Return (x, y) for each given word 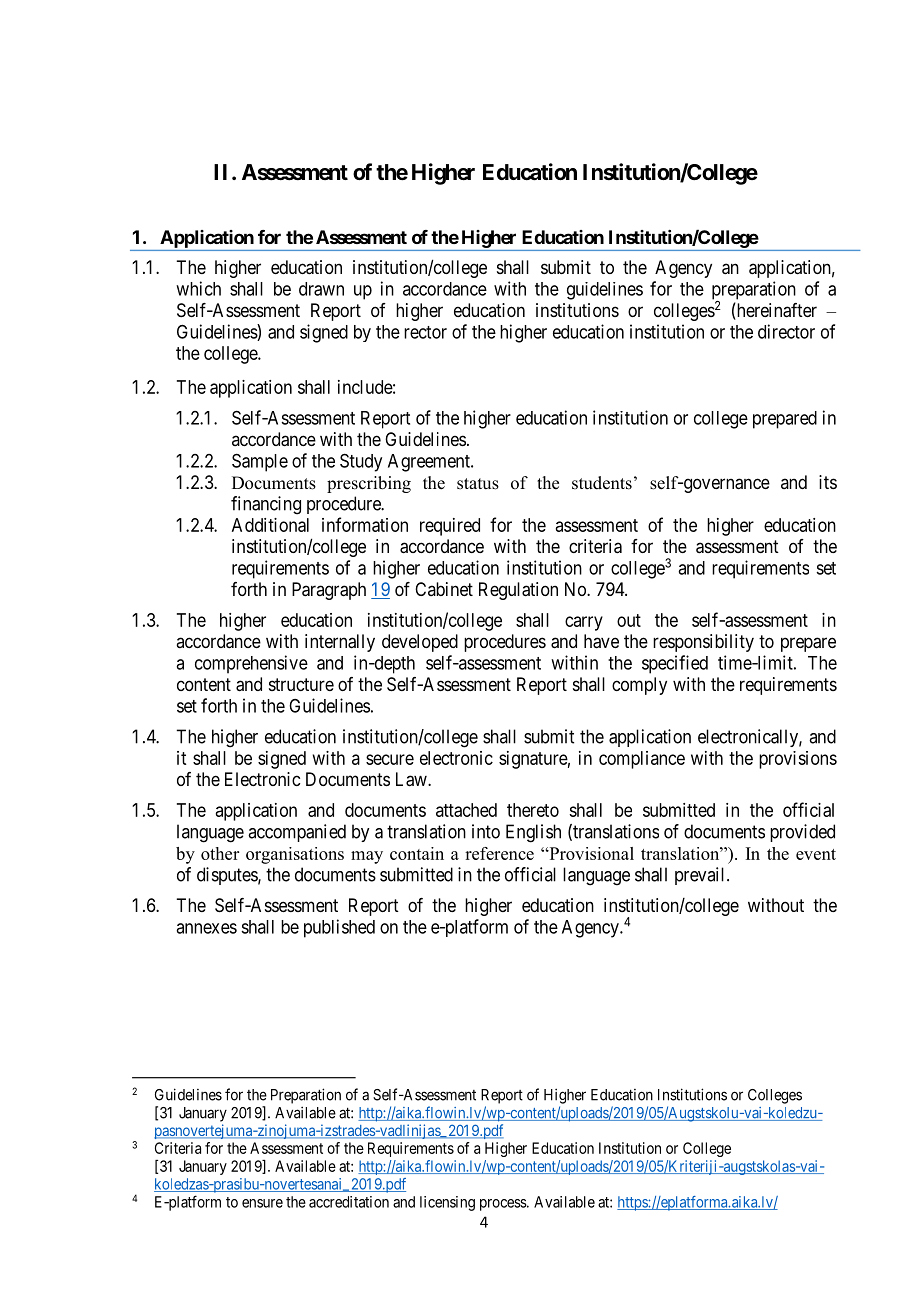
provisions (798, 760)
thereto (533, 810)
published (339, 928)
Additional (270, 525)
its (828, 482)
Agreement (430, 463)
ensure (262, 1203)
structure (301, 684)
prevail (701, 876)
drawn (321, 289)
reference (499, 853)
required (450, 527)
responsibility (703, 643)
